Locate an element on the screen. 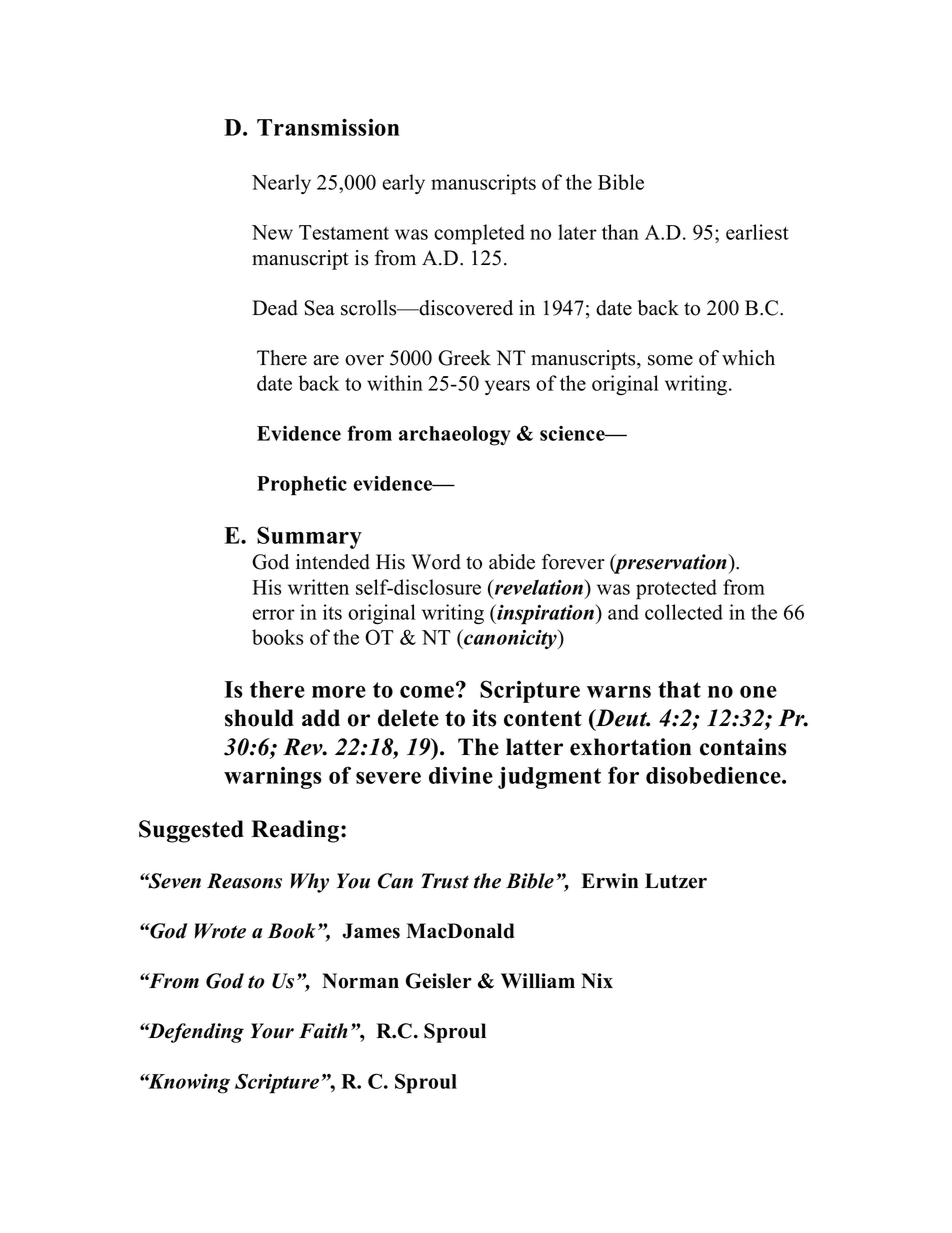 This screenshot has width=952, height=1233. abide is located at coordinates (512, 562).
